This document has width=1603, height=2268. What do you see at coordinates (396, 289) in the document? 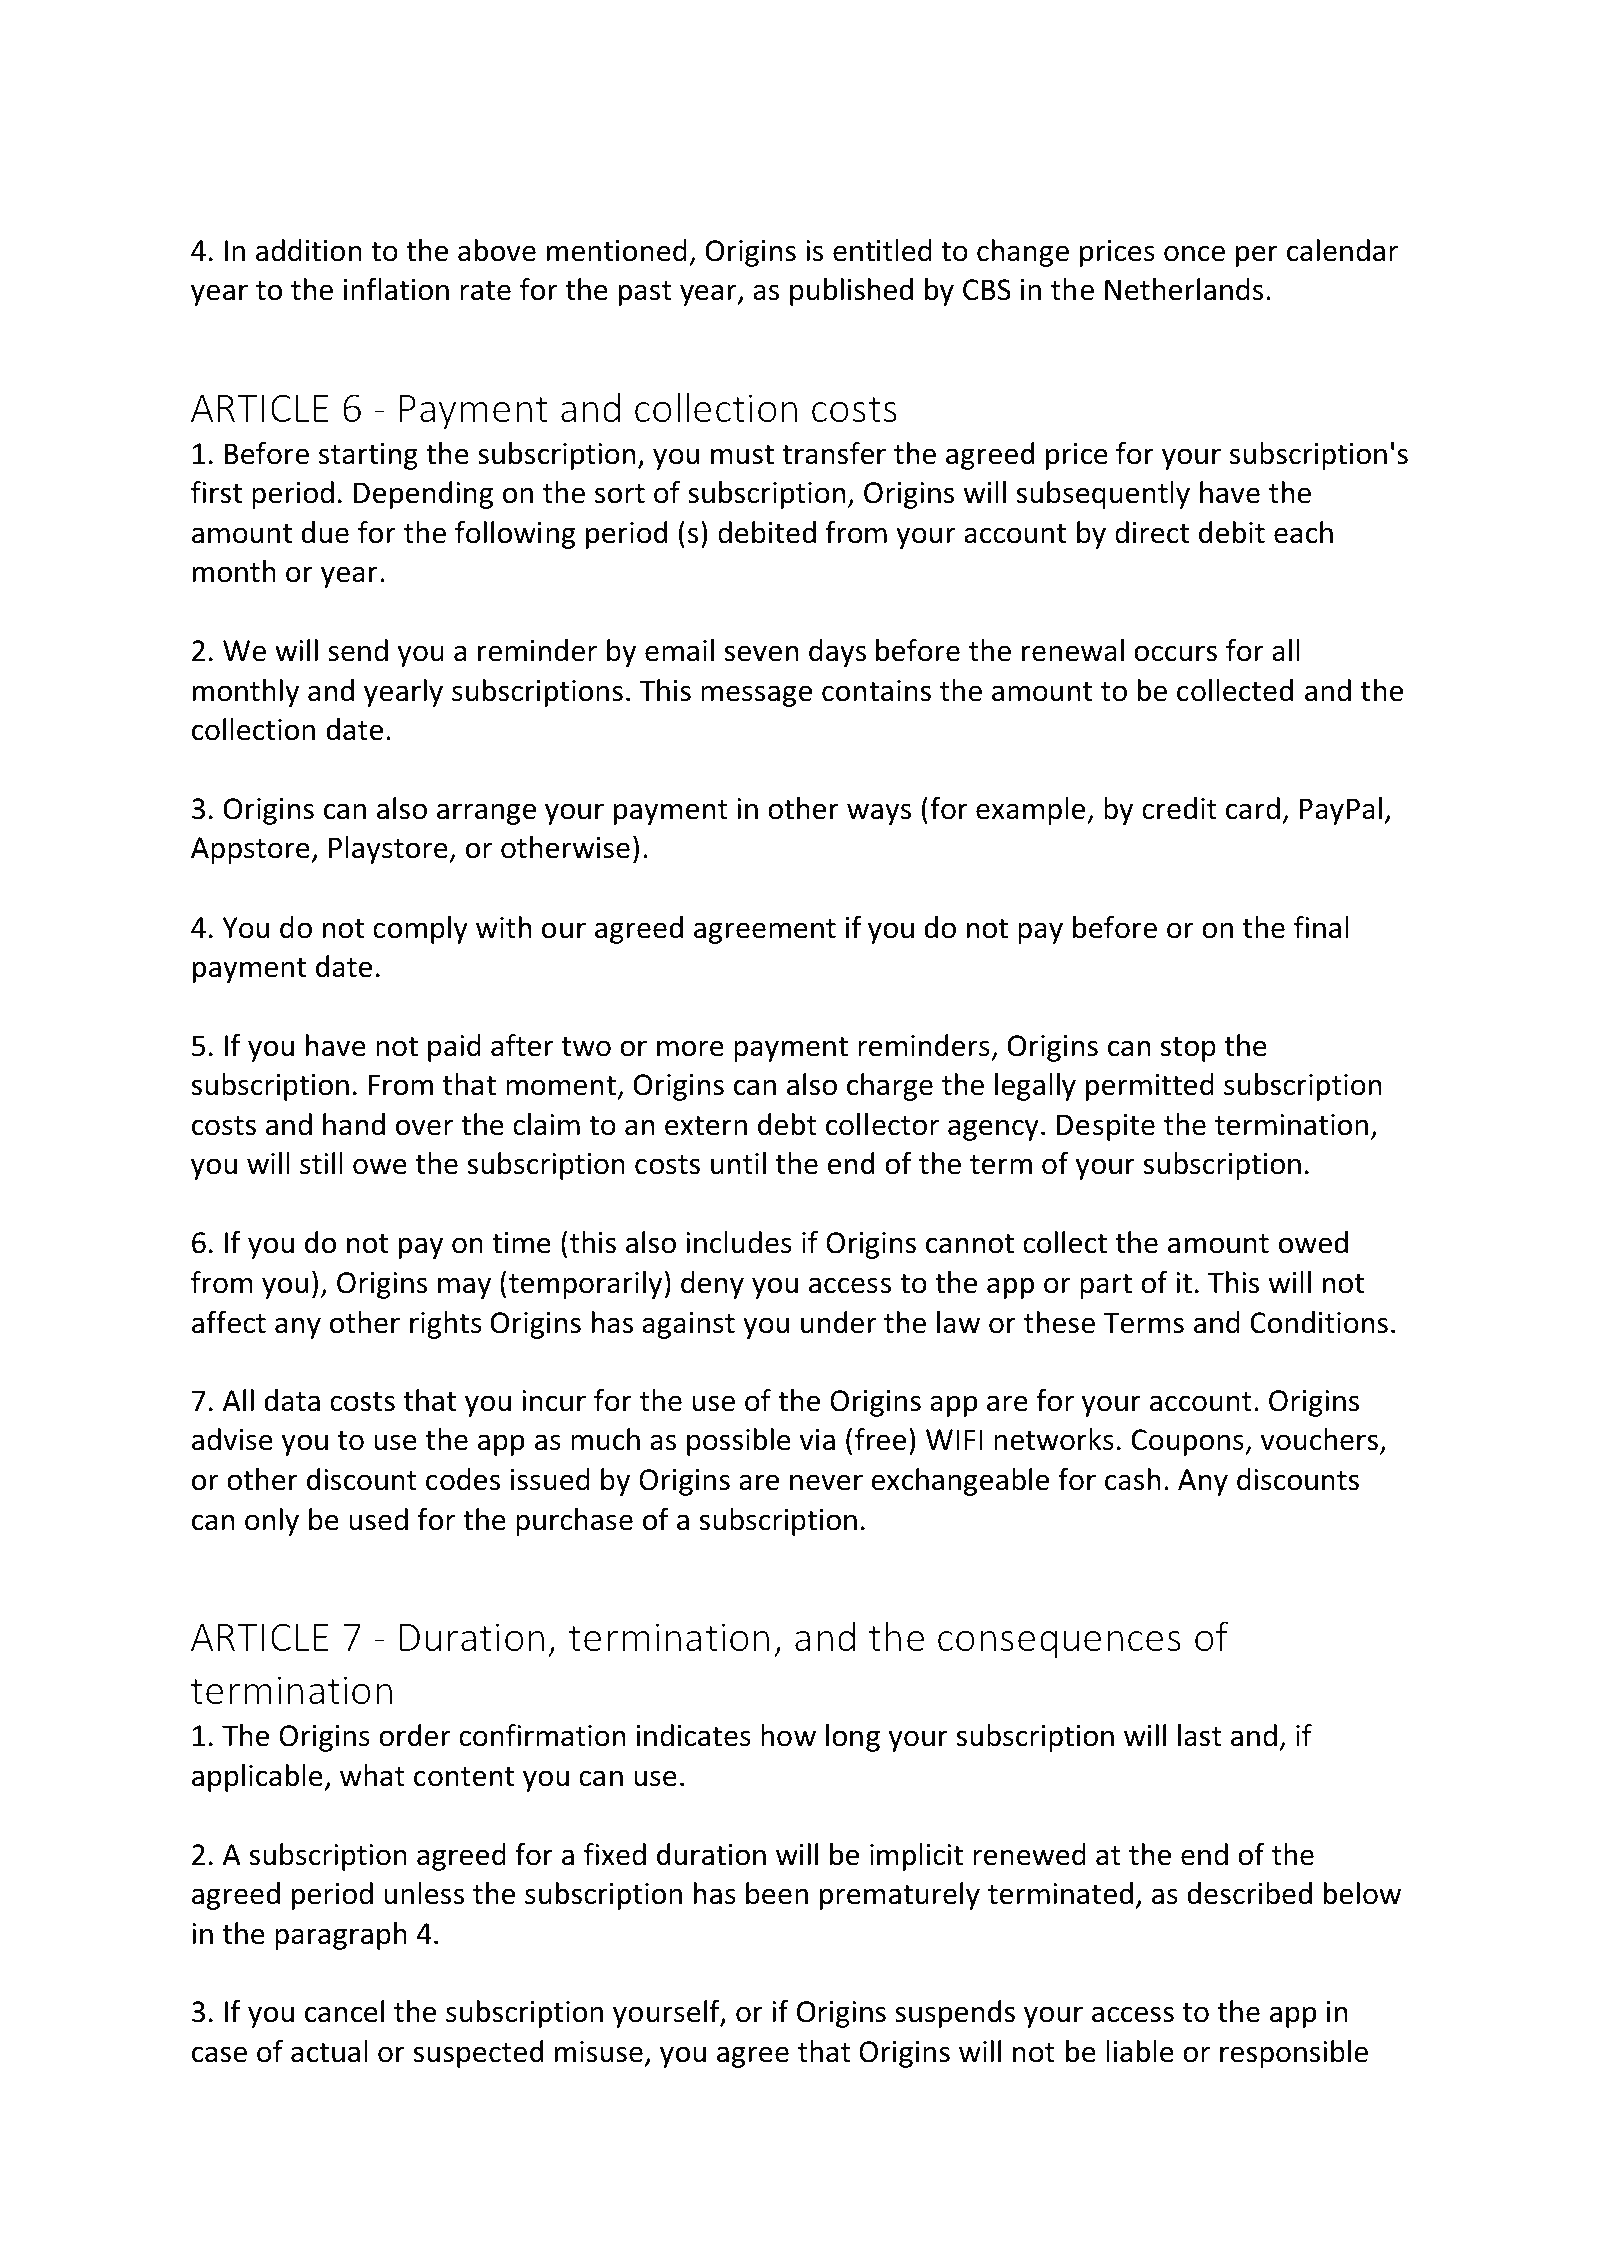
I see `inflation` at bounding box center [396, 289].
